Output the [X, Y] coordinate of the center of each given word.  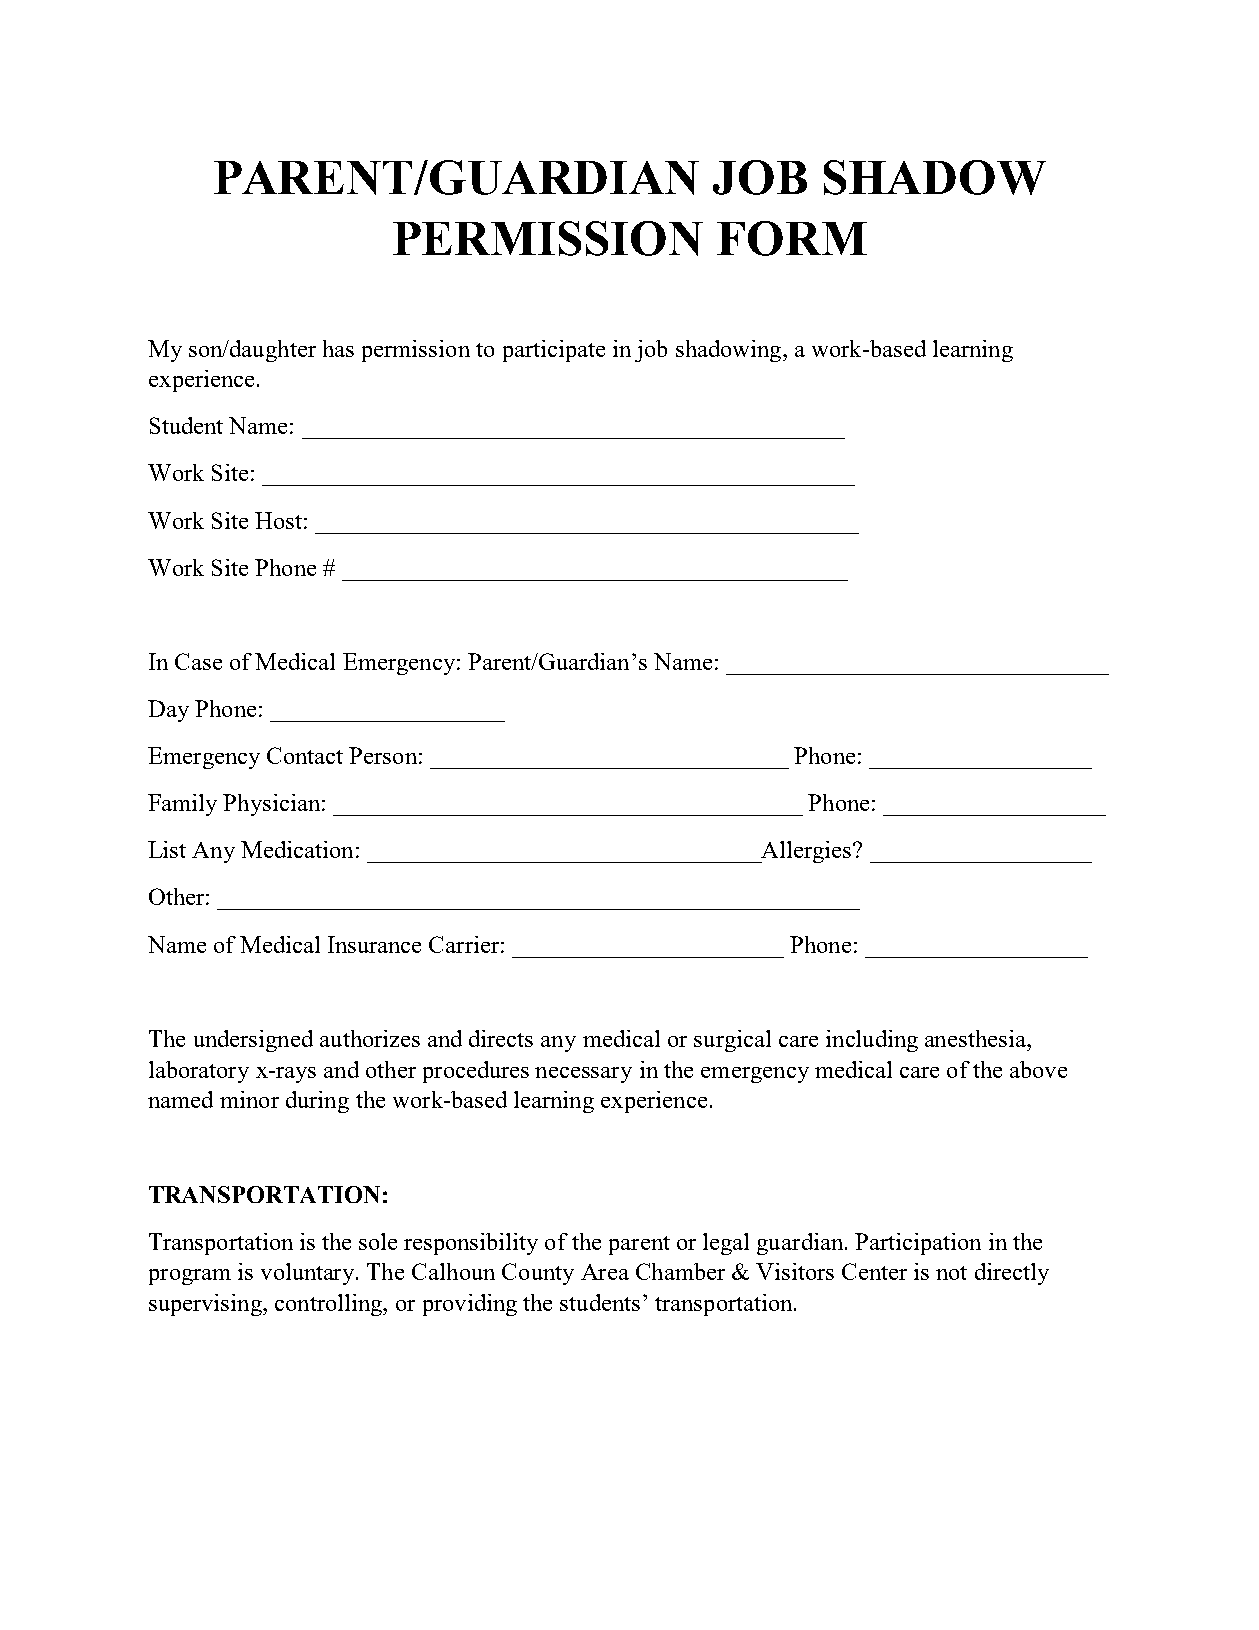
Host [278, 520]
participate [554, 351]
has [338, 348]
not [951, 1273]
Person [383, 755]
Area [605, 1272]
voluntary [309, 1274]
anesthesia [976, 1038]
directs [501, 1038]
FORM [792, 238]
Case [198, 661]
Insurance [374, 944]
